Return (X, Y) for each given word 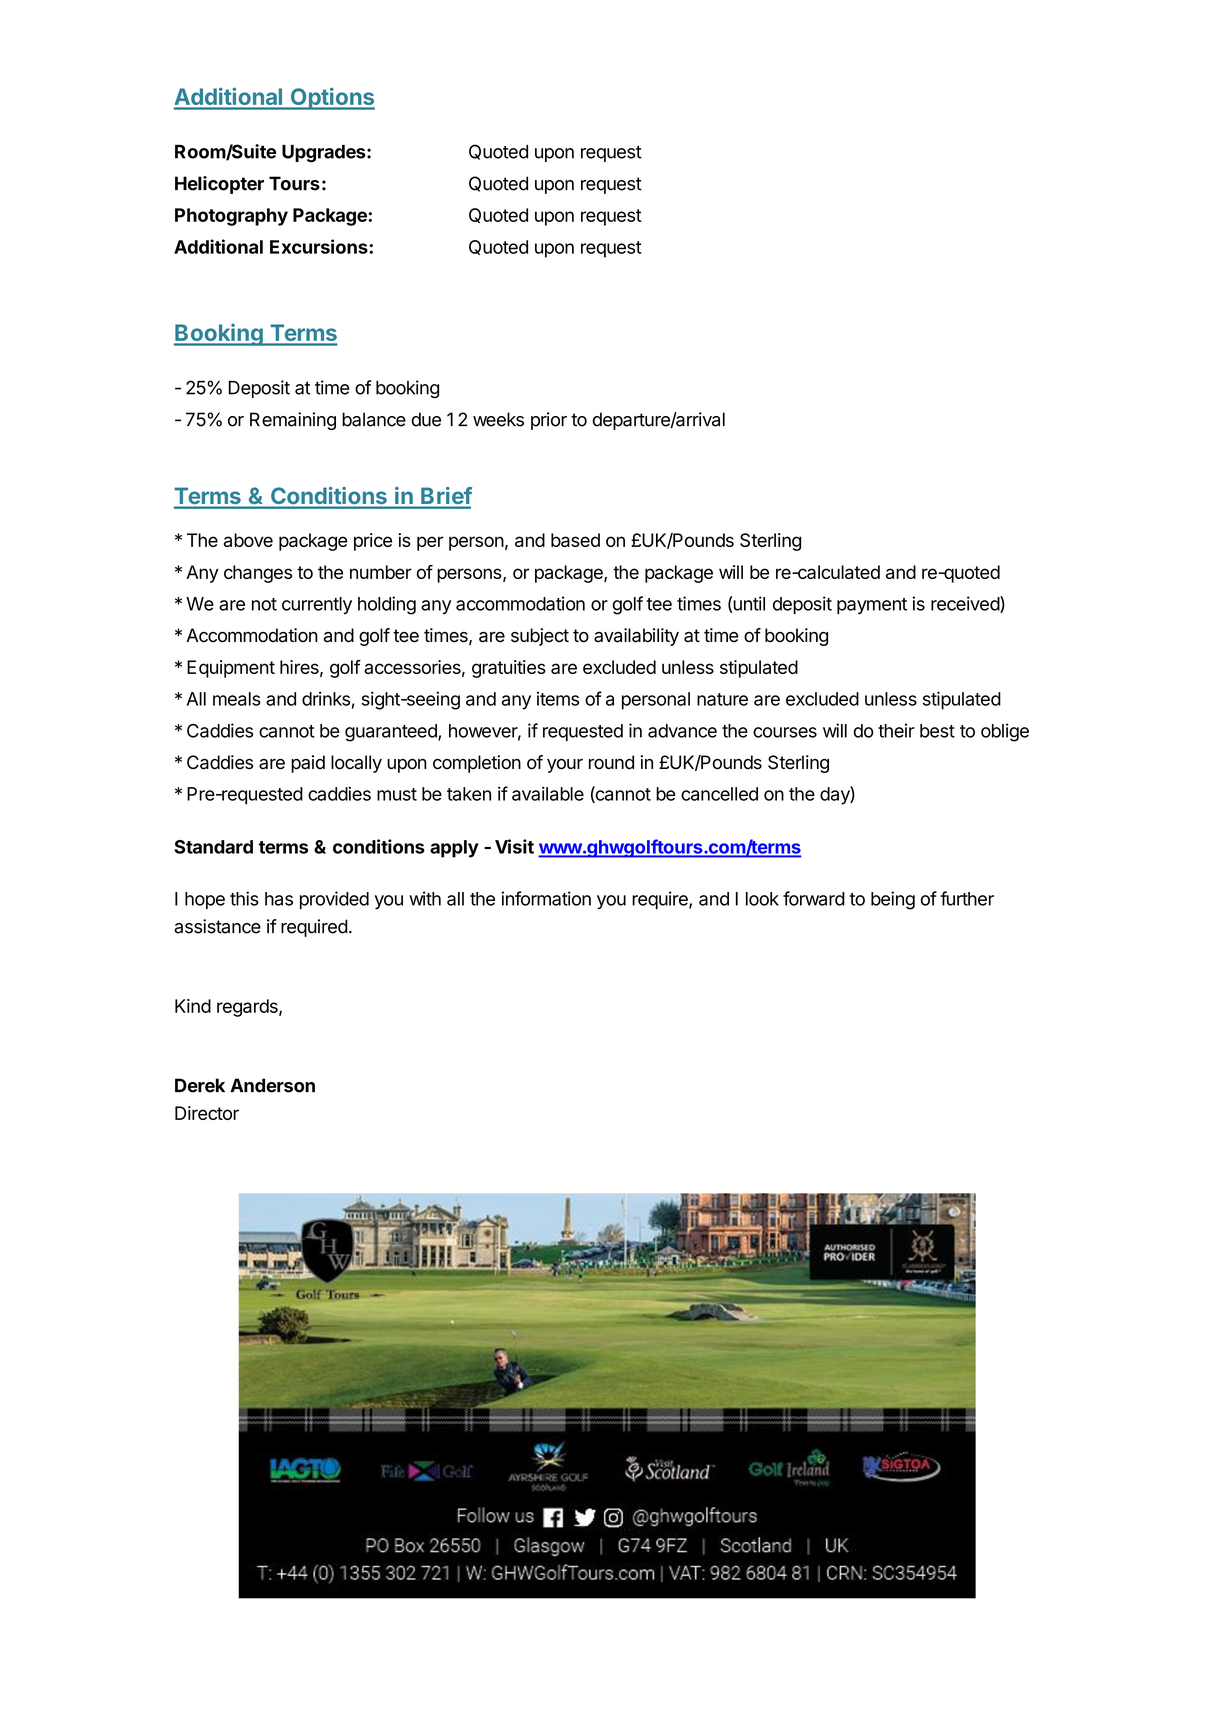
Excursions (320, 246)
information (546, 898)
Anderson (272, 1085)
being (893, 900)
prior (549, 421)
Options (331, 98)
